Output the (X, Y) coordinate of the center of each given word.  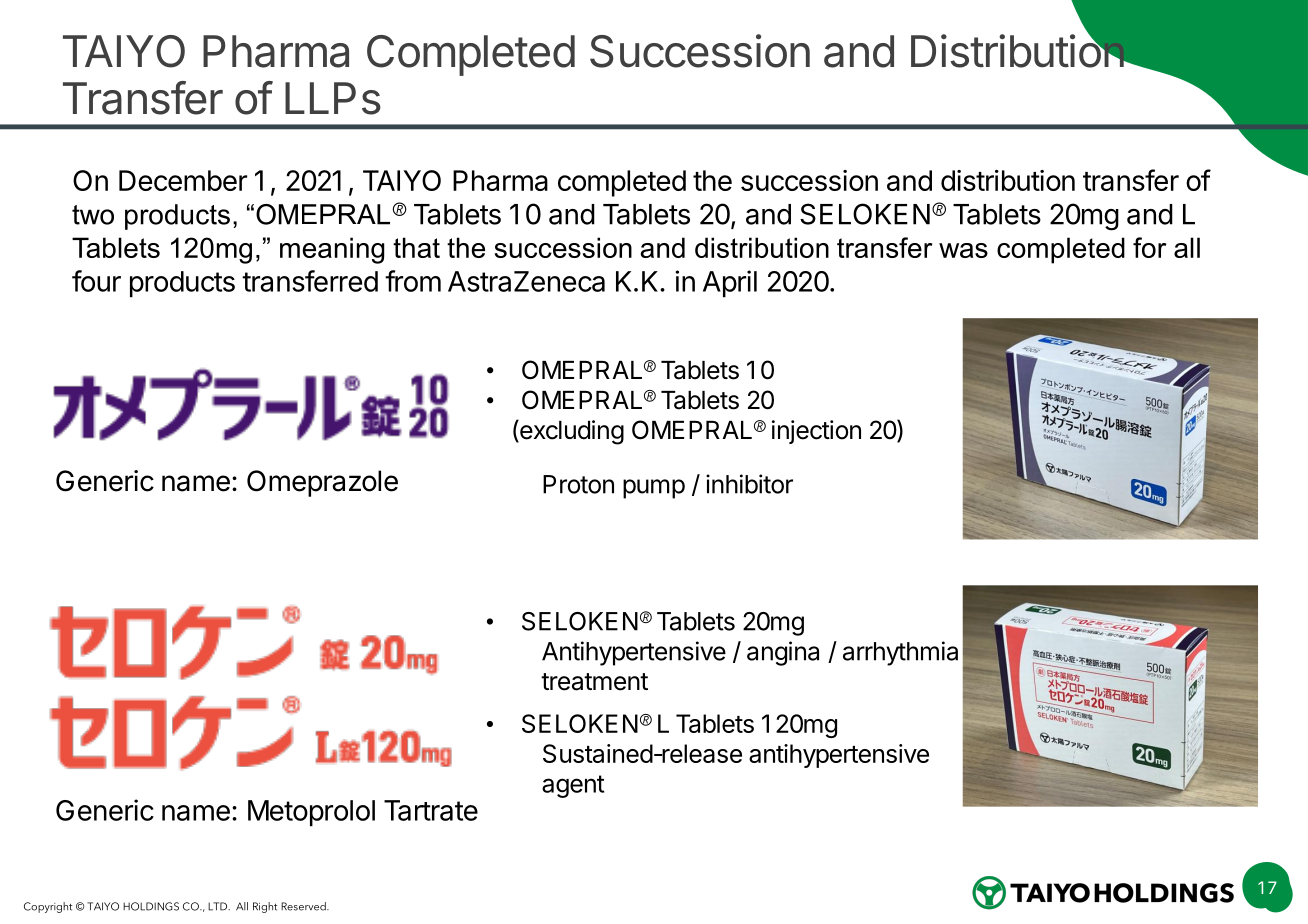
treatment (594, 682)
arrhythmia (900, 653)
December (183, 180)
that (416, 247)
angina (783, 653)
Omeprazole (322, 483)
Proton (578, 484)
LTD (219, 906)
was (963, 250)
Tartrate (431, 810)
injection (816, 432)
